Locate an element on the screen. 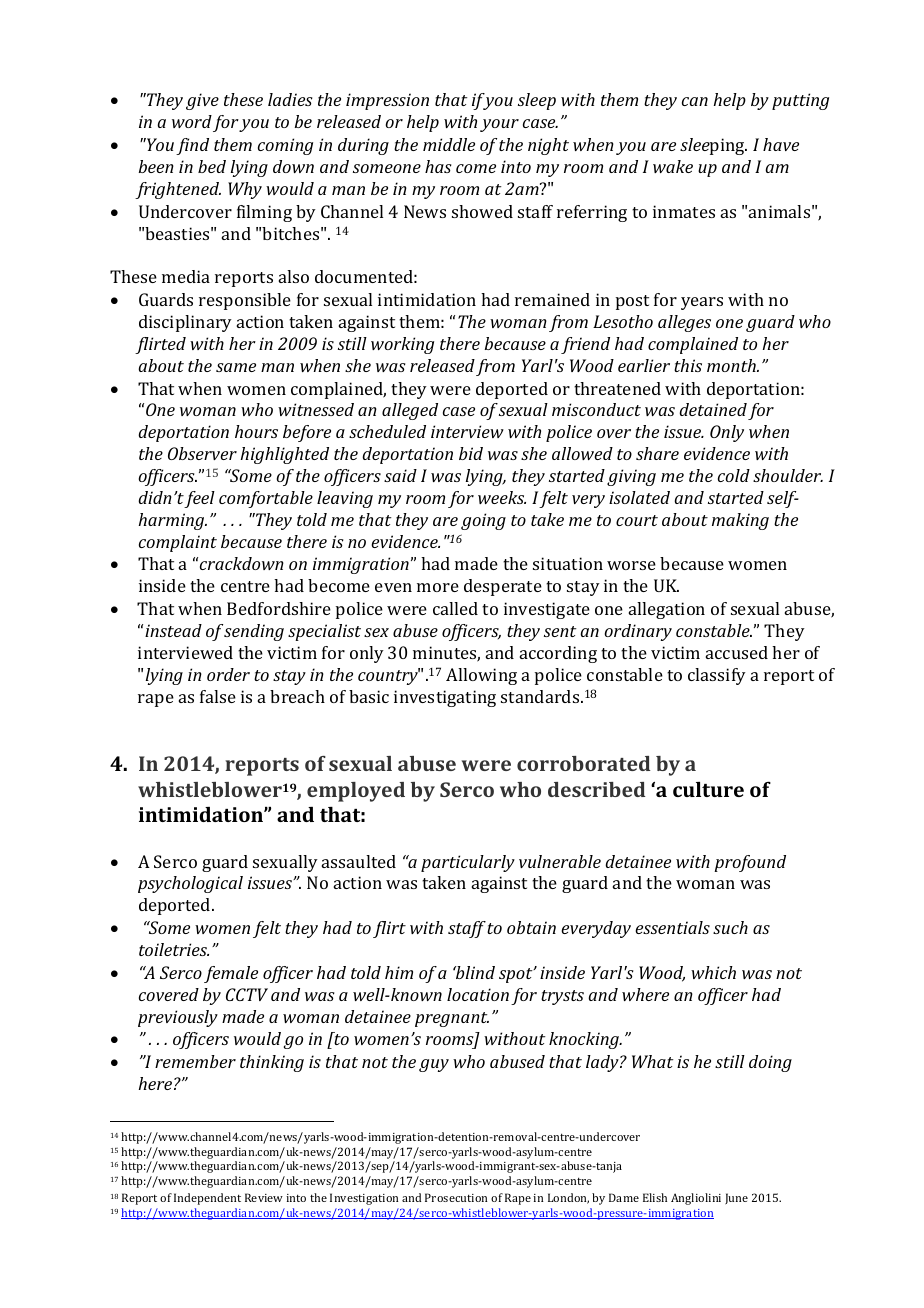 The height and width of the screenshot is (1308, 924). Prosecution is located at coordinates (456, 1197).
